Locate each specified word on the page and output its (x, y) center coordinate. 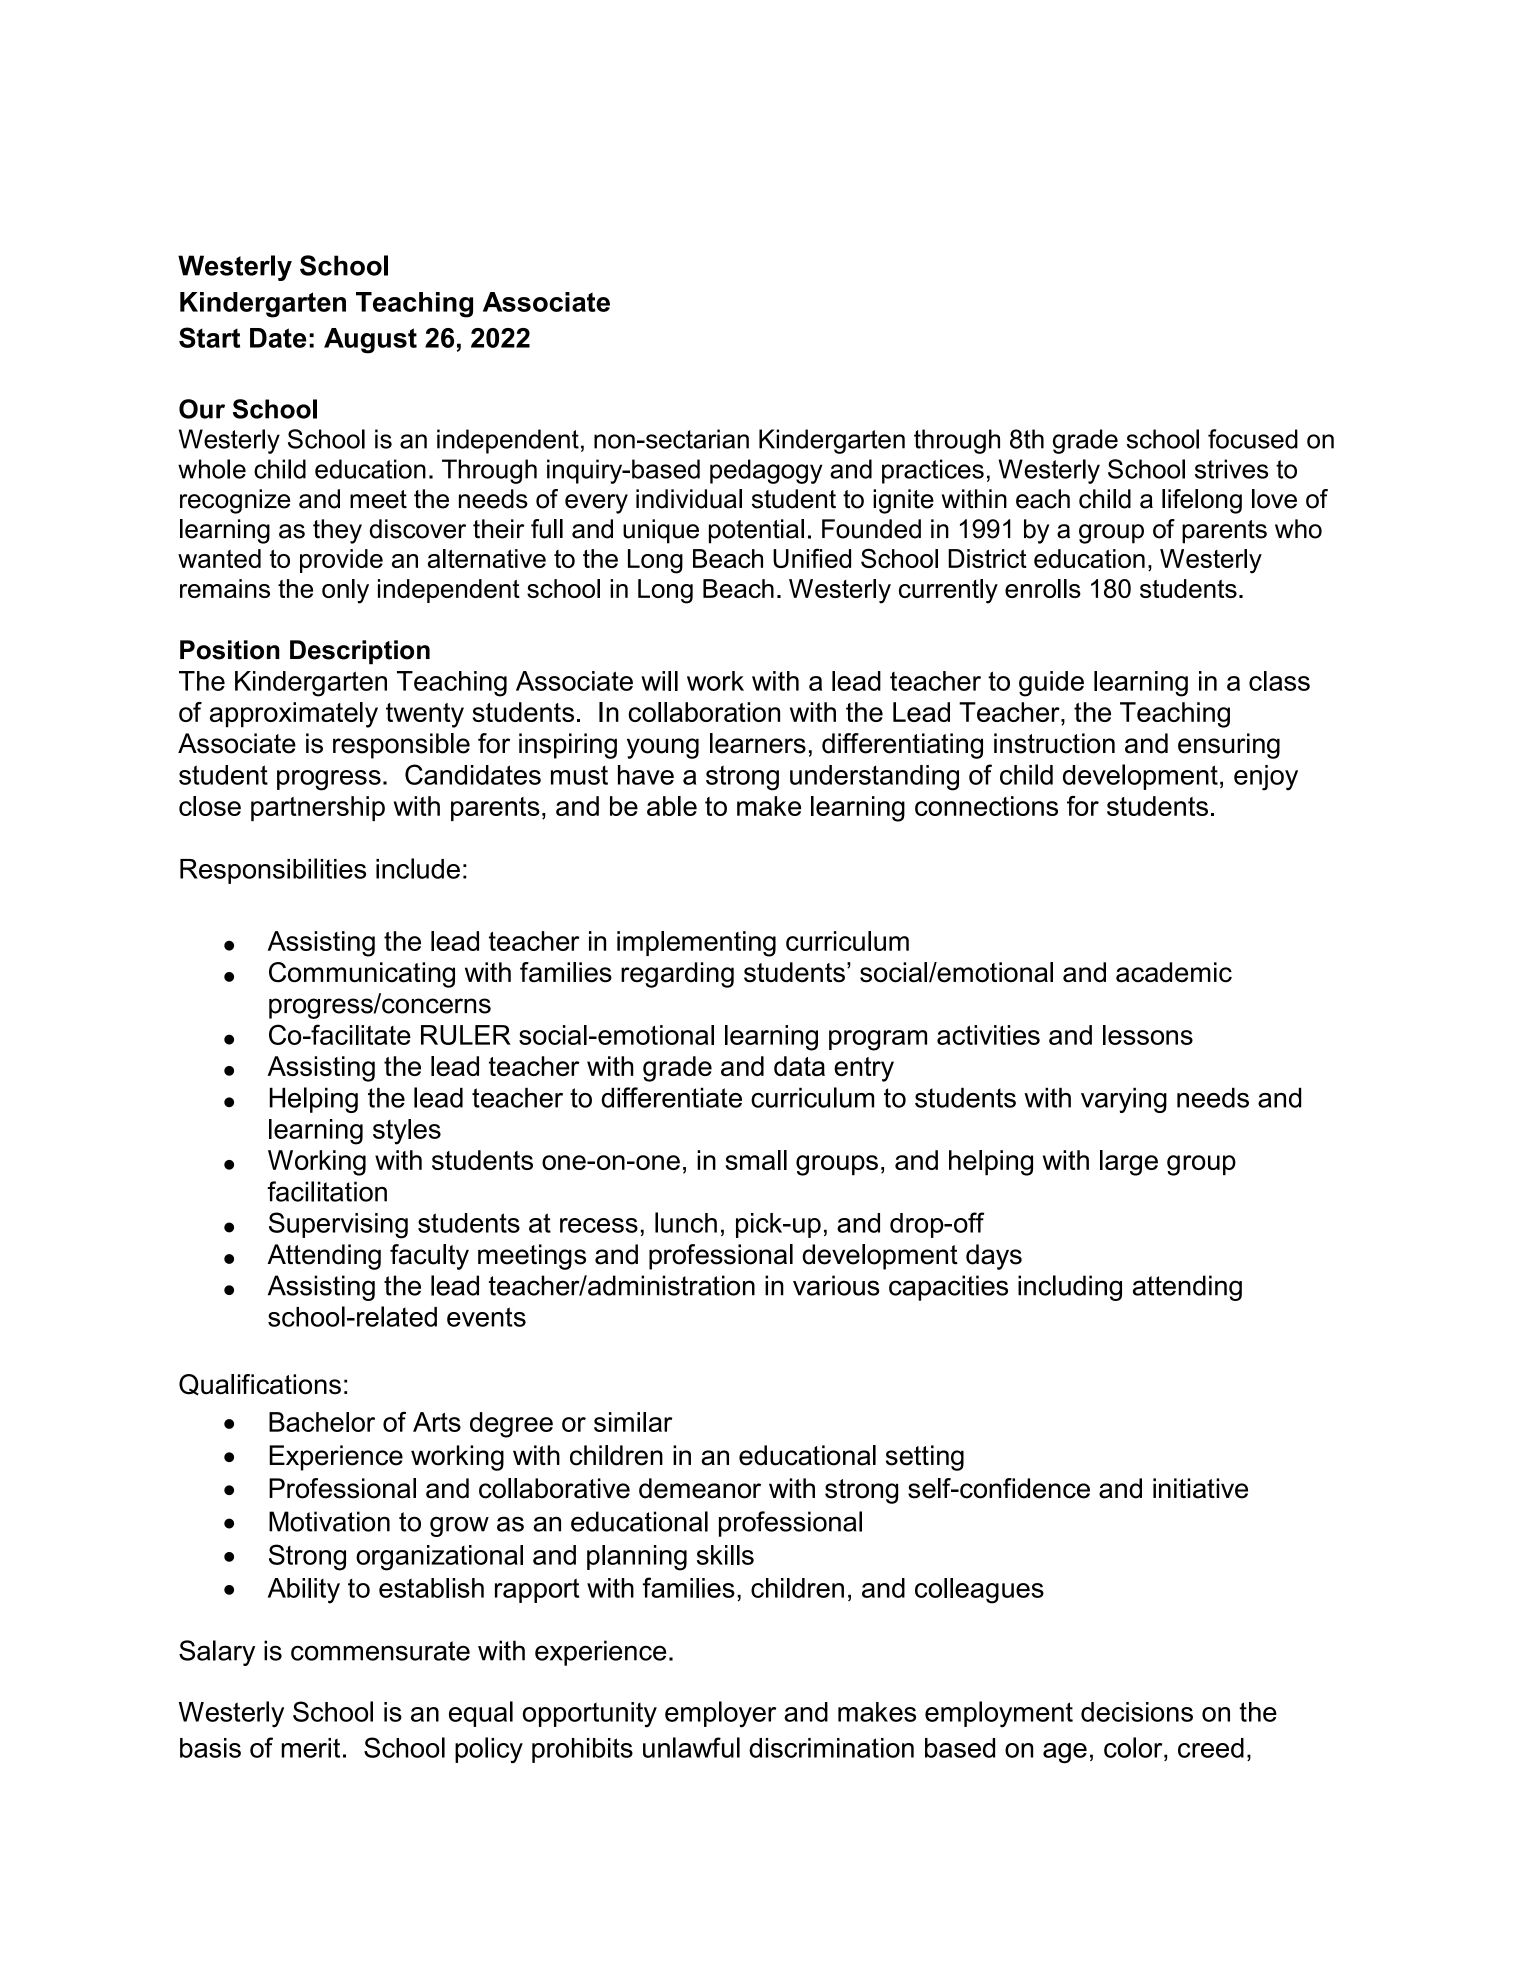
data (799, 1066)
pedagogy (766, 471)
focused (1253, 439)
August (370, 341)
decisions (1137, 1712)
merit (310, 1748)
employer (720, 1714)
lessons (1148, 1035)
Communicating (362, 975)
